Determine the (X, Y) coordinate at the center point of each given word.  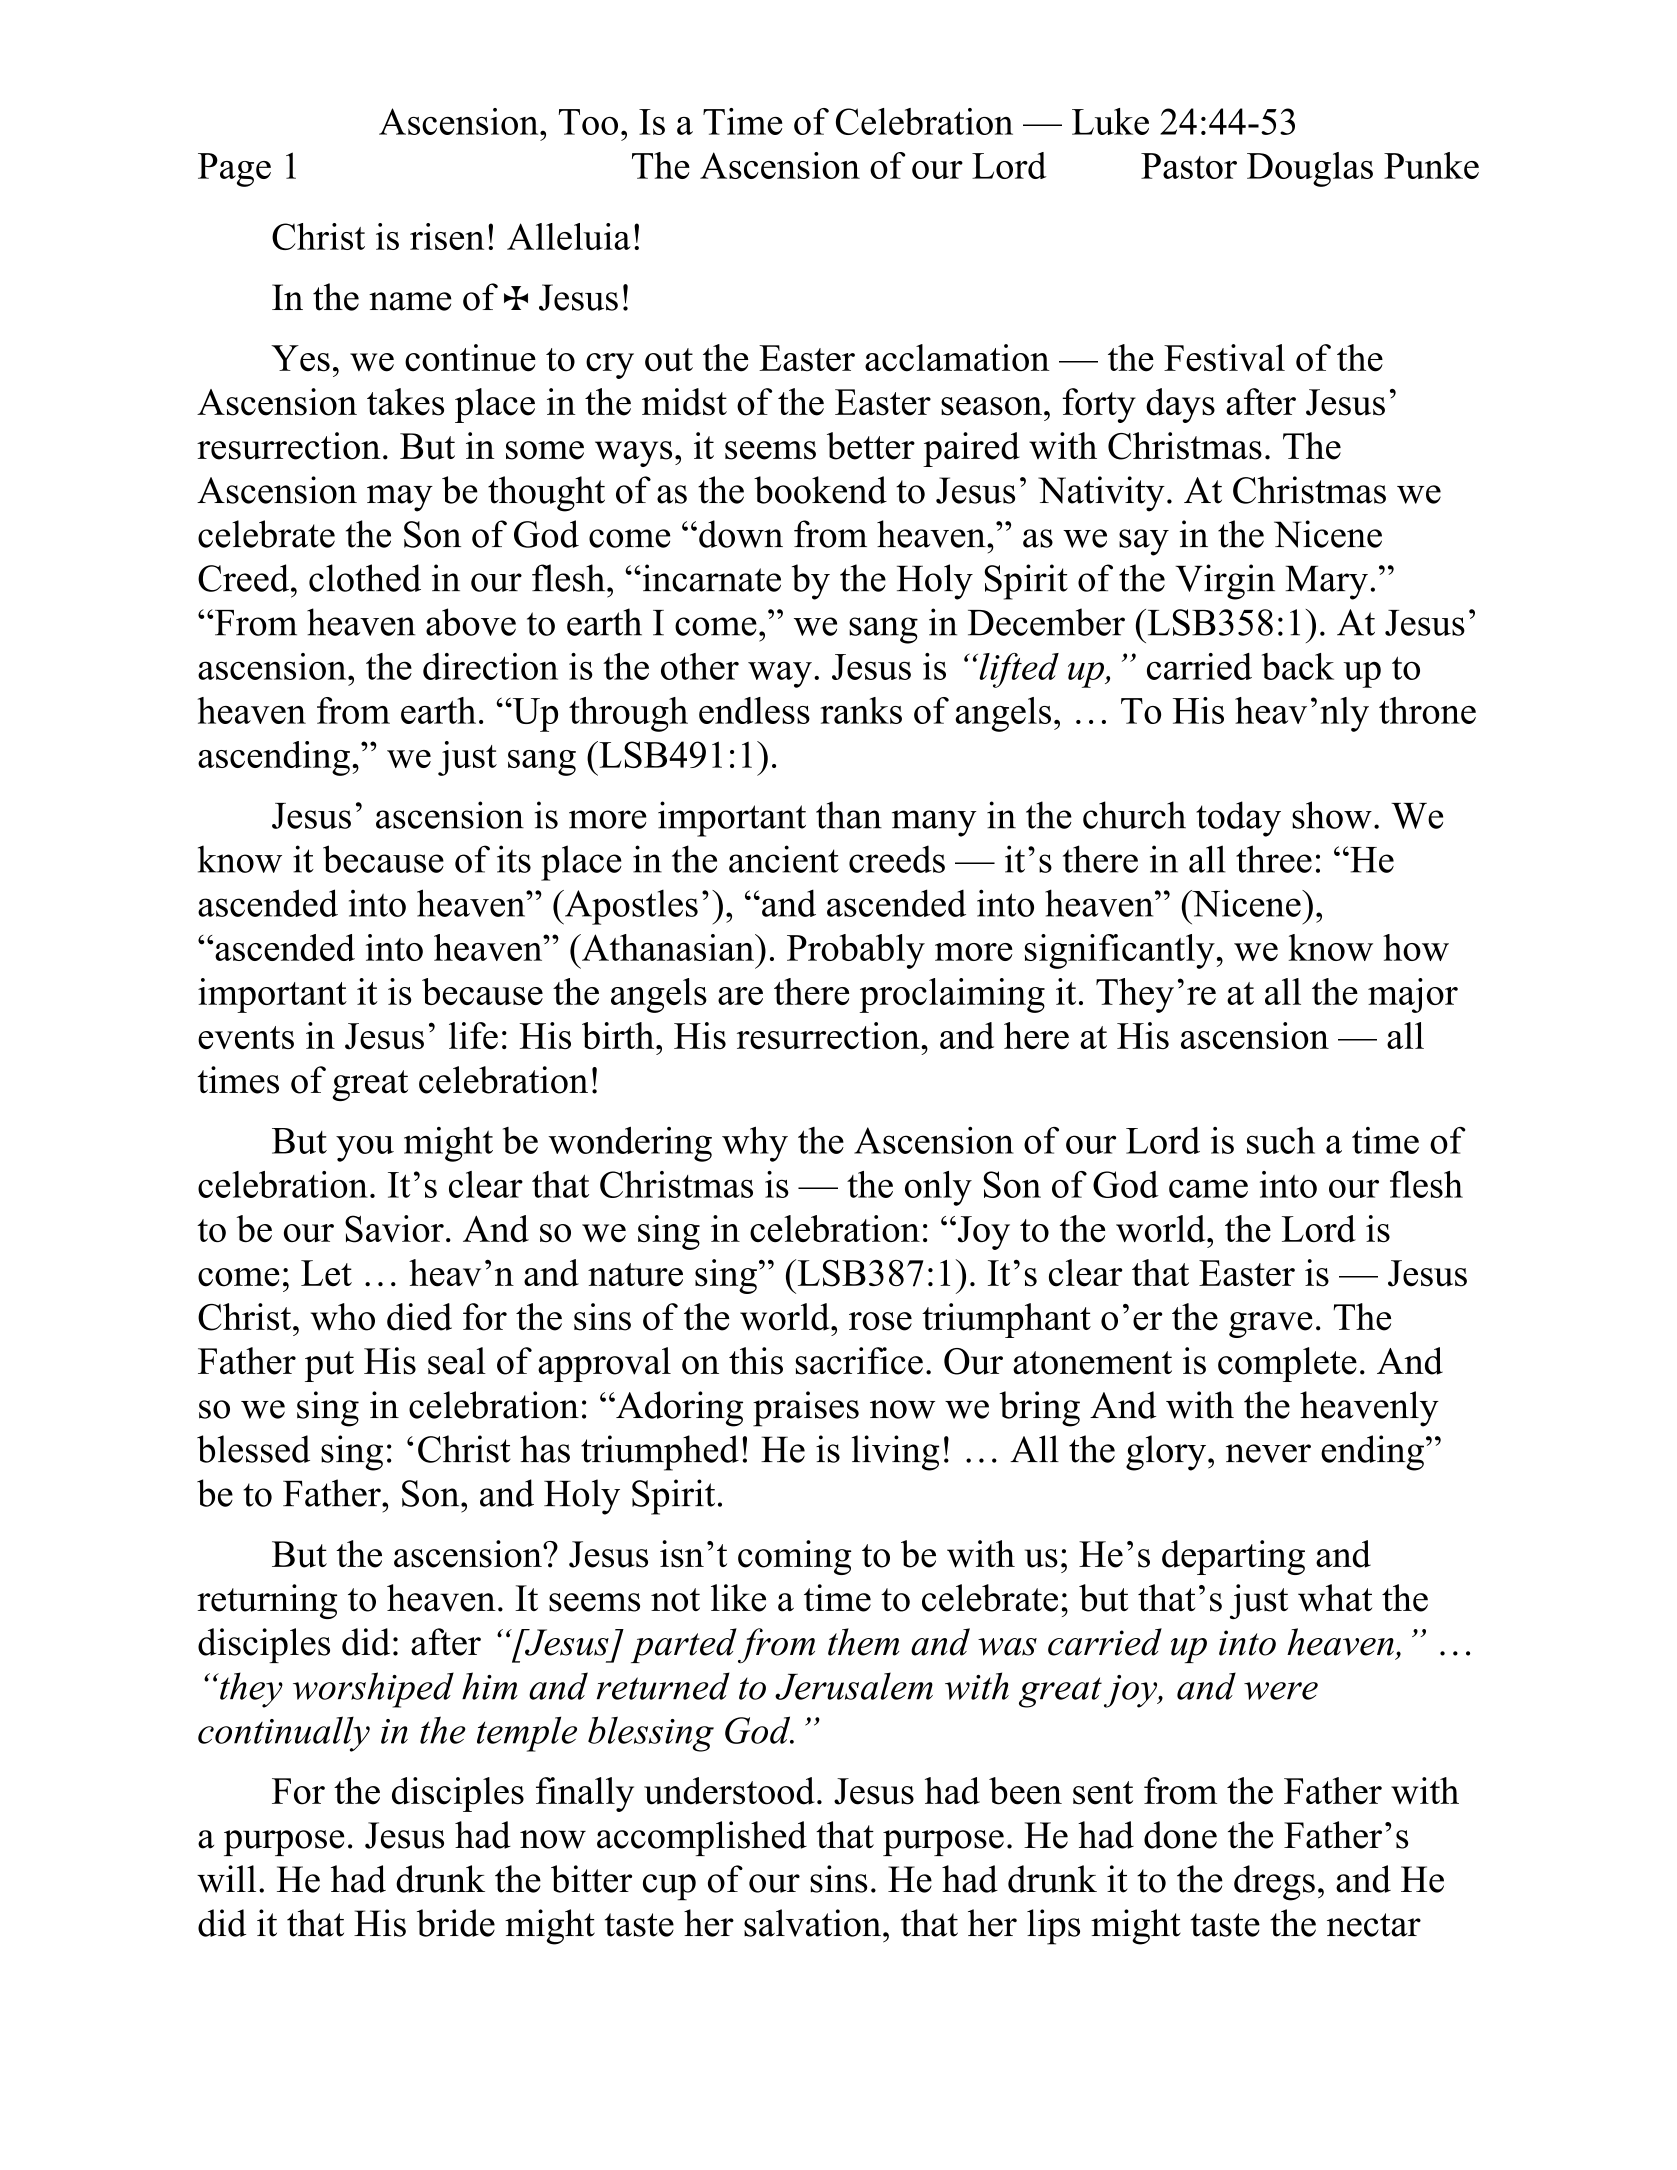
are (740, 996)
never (1268, 1453)
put (329, 1366)
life (473, 1035)
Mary (1326, 582)
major (1413, 995)
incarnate (710, 578)
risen (447, 236)
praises (806, 1409)
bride (456, 1923)
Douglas (1310, 169)
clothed (365, 578)
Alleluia (569, 236)
